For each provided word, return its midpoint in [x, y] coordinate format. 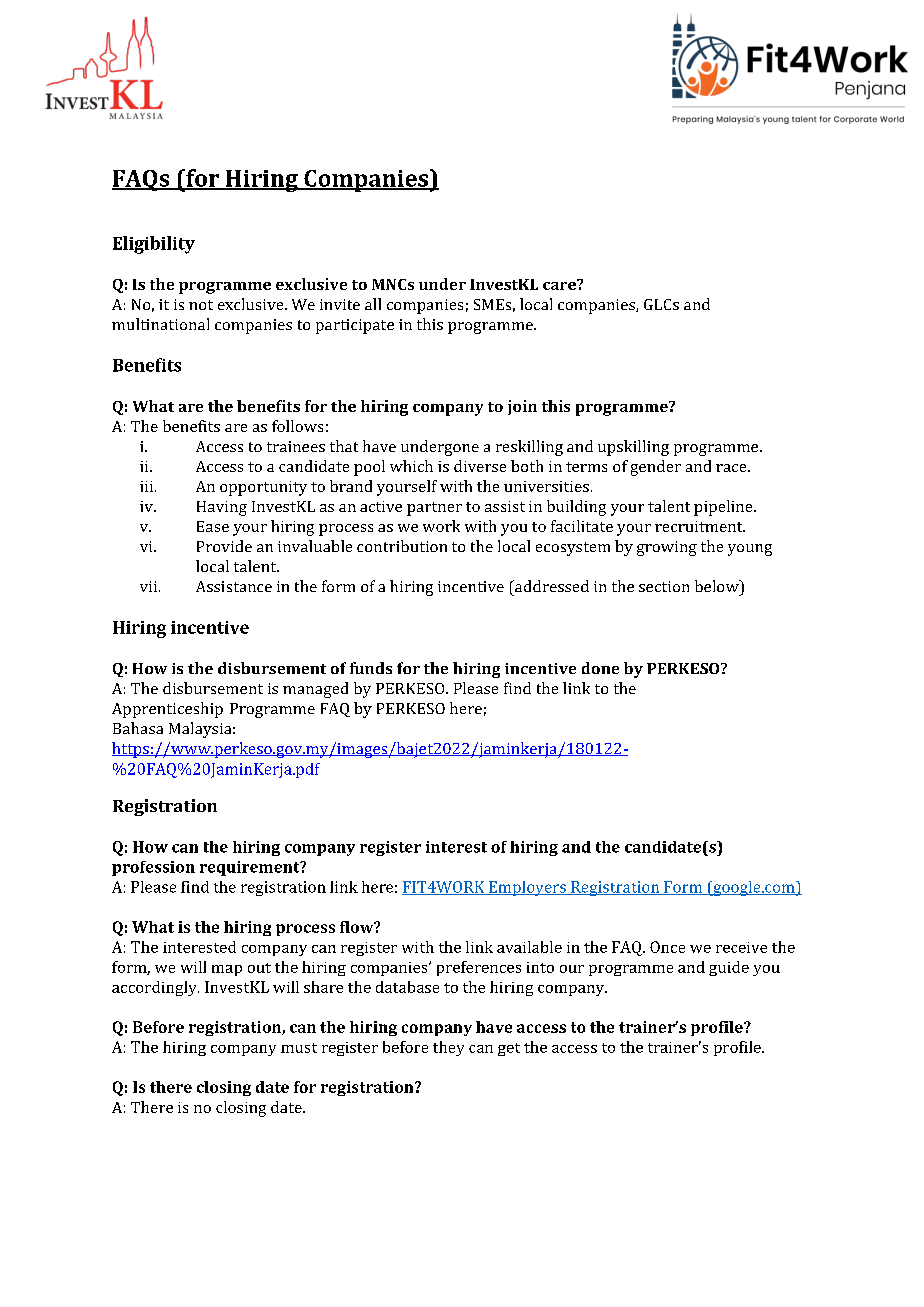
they [448, 1048]
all [373, 304]
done [600, 668]
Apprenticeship [167, 710]
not [201, 305]
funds [371, 668]
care [560, 284]
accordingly [155, 988]
